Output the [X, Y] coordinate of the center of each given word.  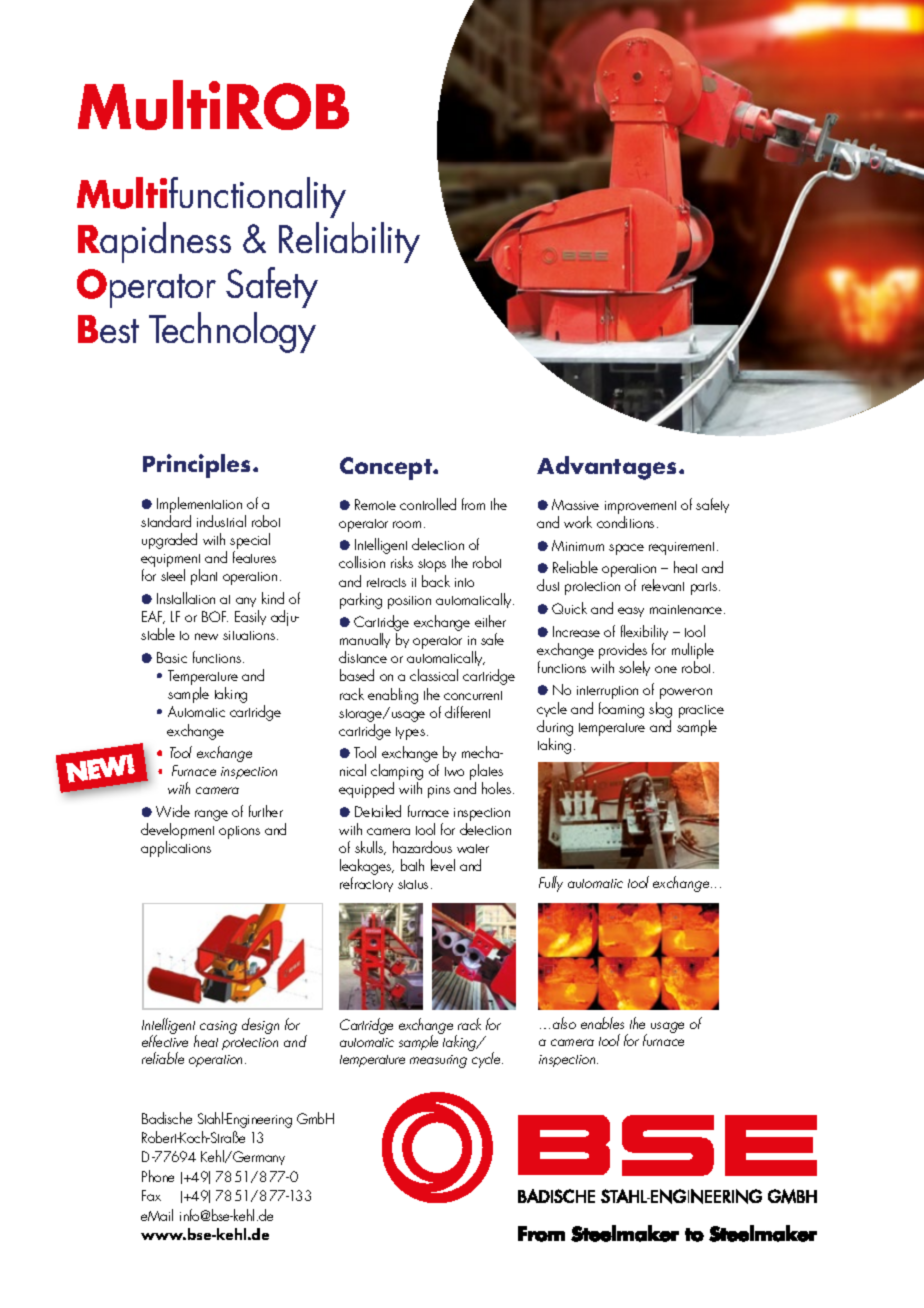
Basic [172, 657]
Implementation [199, 505]
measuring [438, 1061]
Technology [232, 332]
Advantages [608, 468]
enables [602, 1023]
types [410, 733]
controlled [428, 504]
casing [218, 1027]
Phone [158, 1176]
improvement [640, 509]
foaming [621, 710]
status [413, 884]
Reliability [349, 242]
